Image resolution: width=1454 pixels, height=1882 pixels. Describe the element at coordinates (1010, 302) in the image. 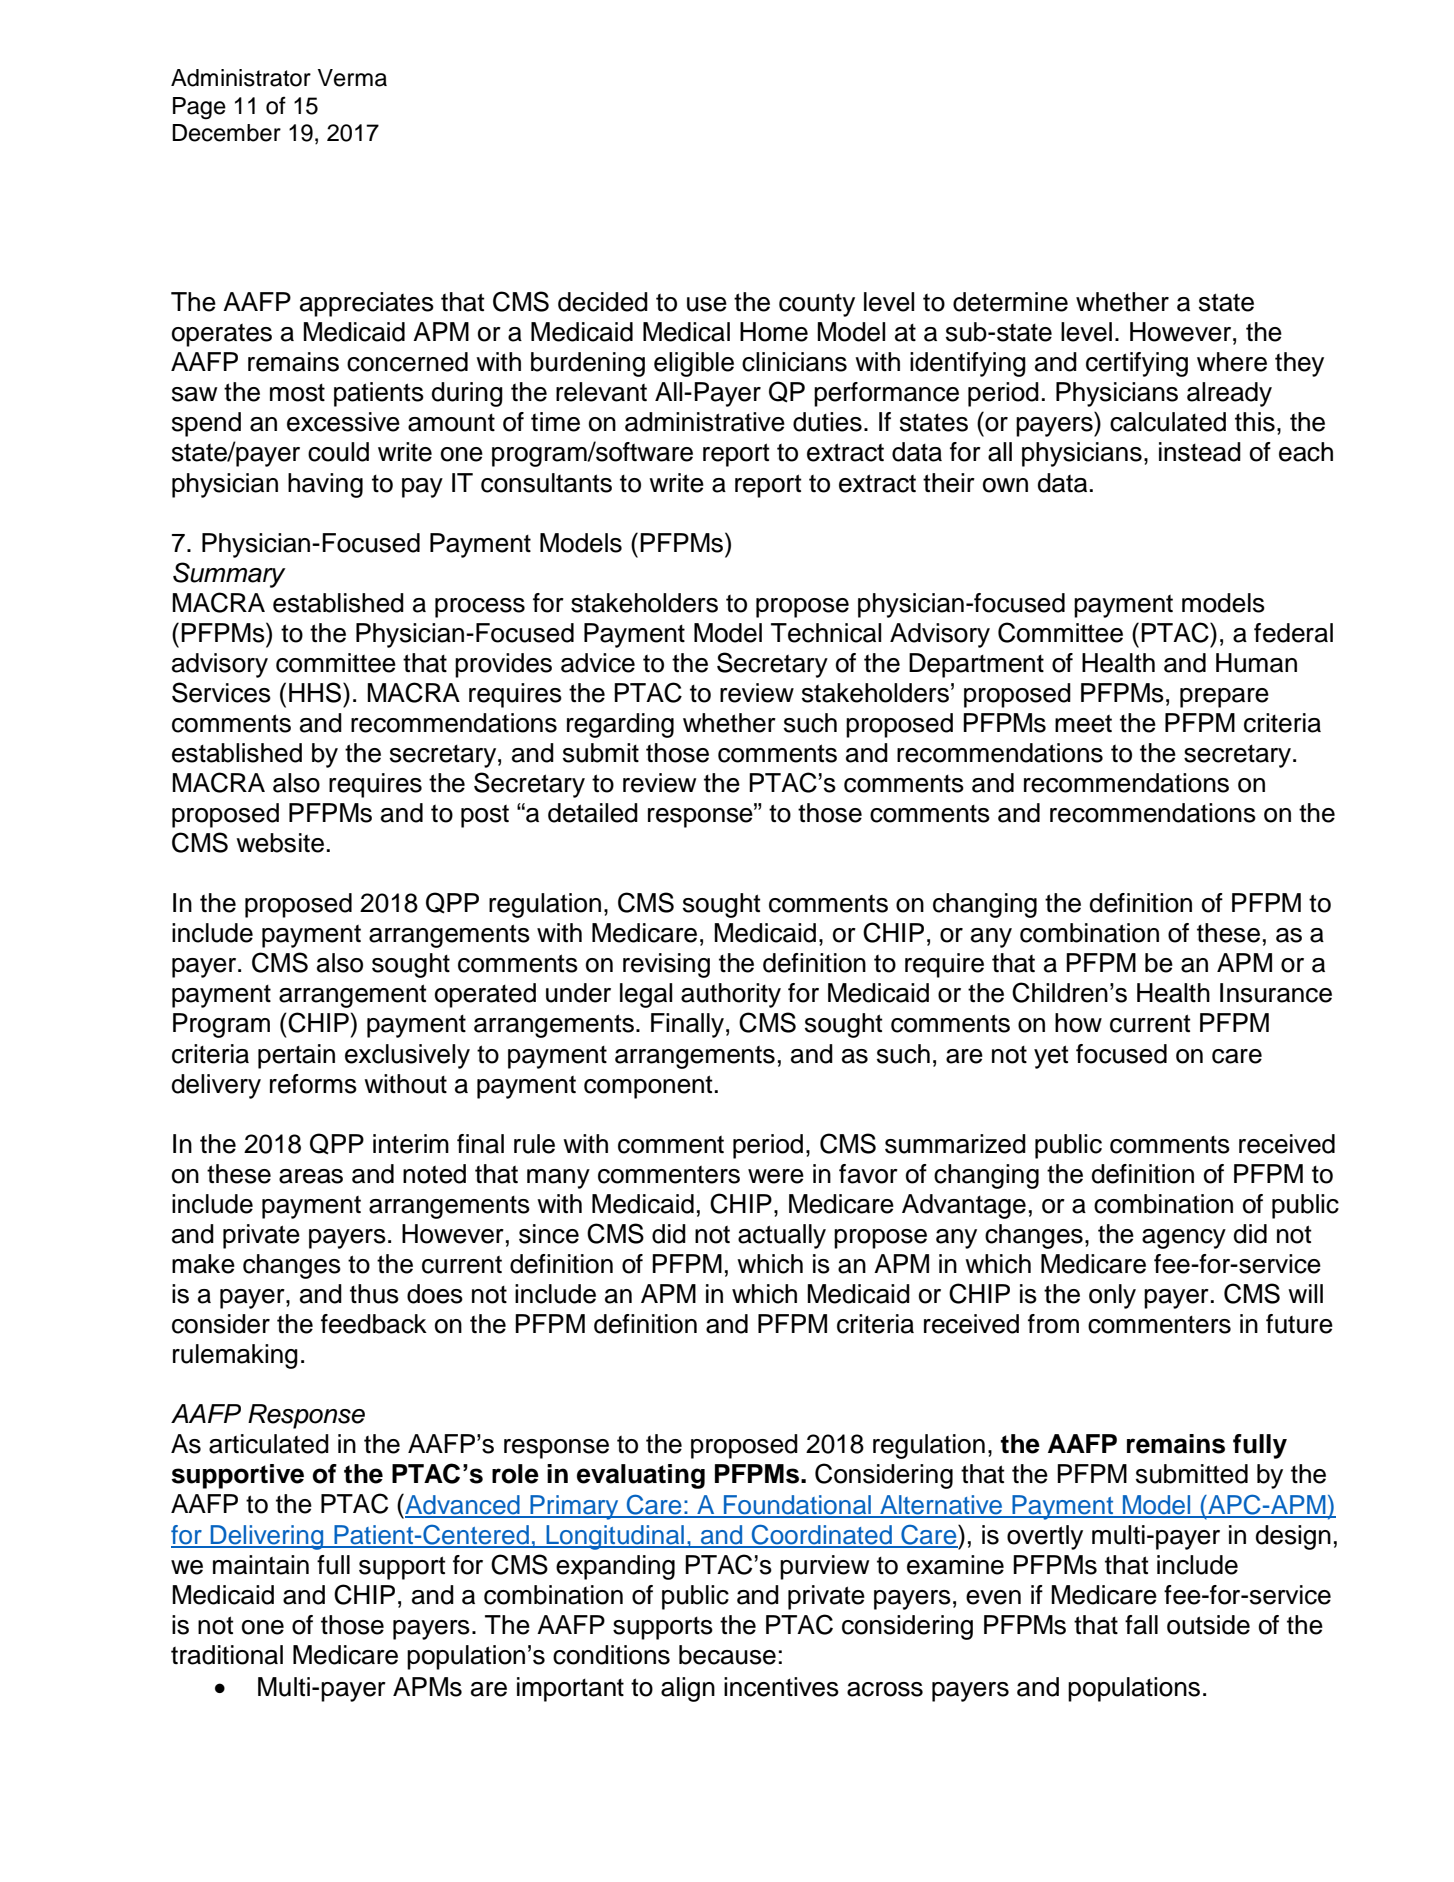

I see `determine` at that location.
